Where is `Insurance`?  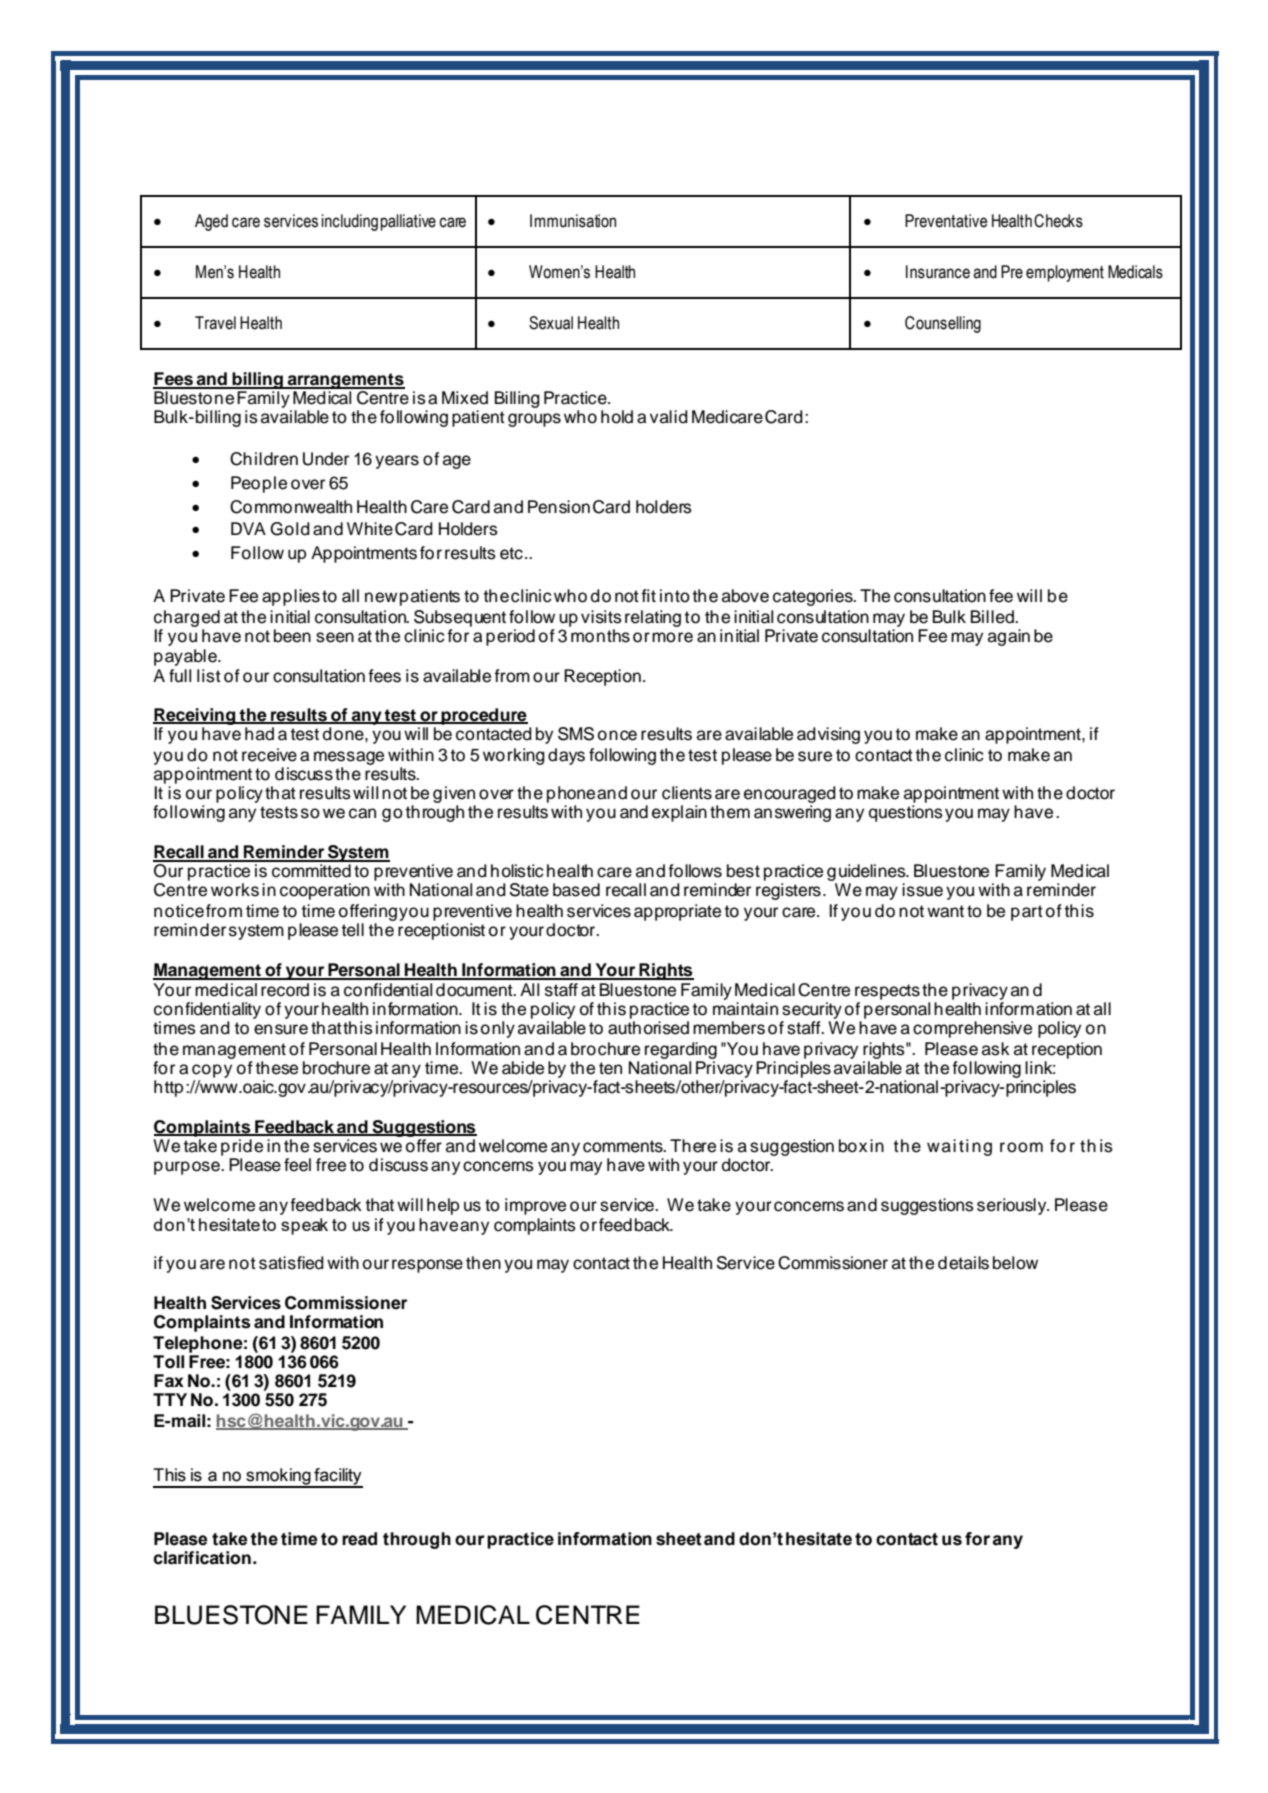 Insurance is located at coordinates (938, 272).
